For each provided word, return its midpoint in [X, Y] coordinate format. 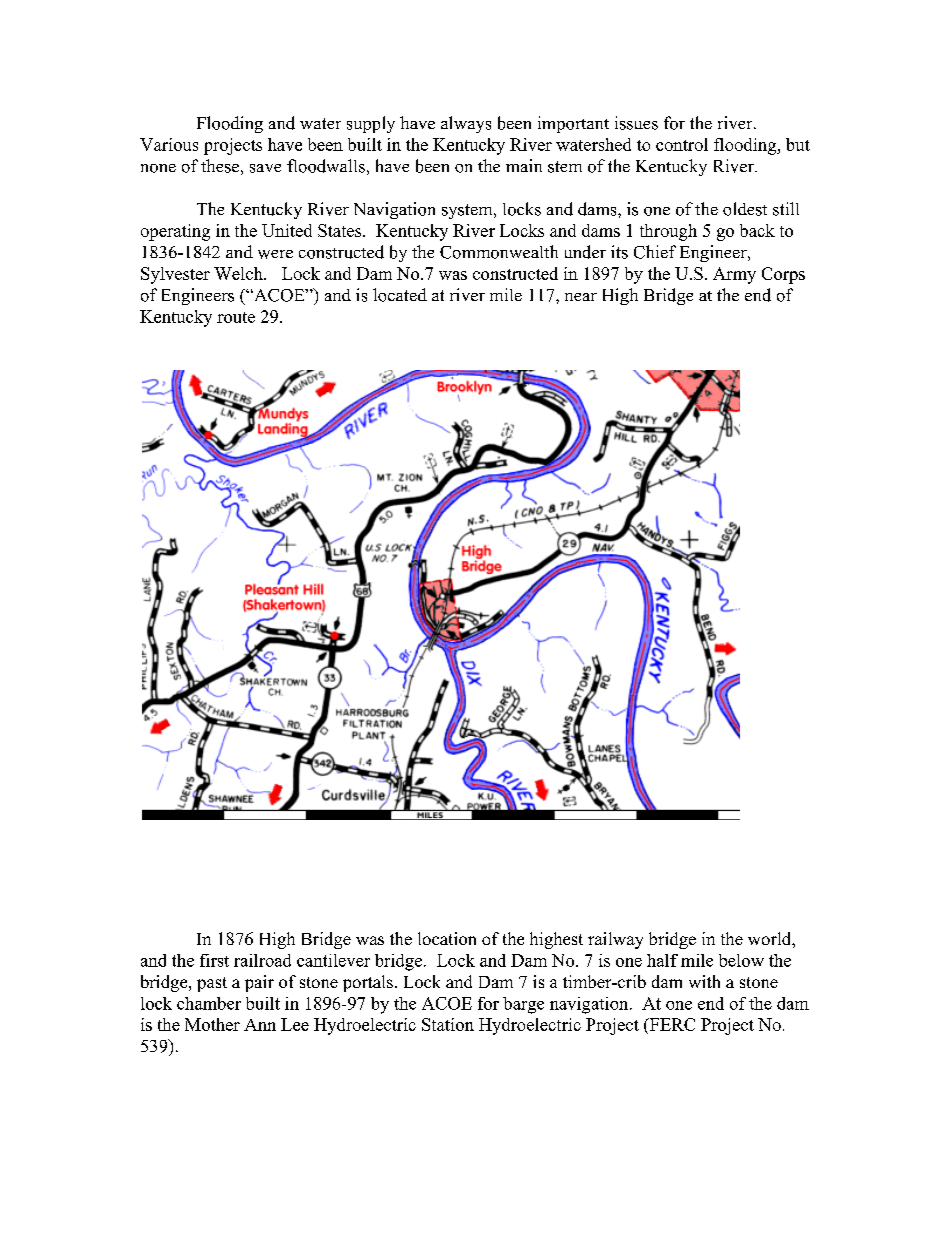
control [682, 144]
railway [615, 940]
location [447, 938]
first [214, 960]
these [220, 166]
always [466, 124]
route [236, 317]
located [400, 295]
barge [523, 1005]
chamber [209, 1003]
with [704, 981]
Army [734, 275]
